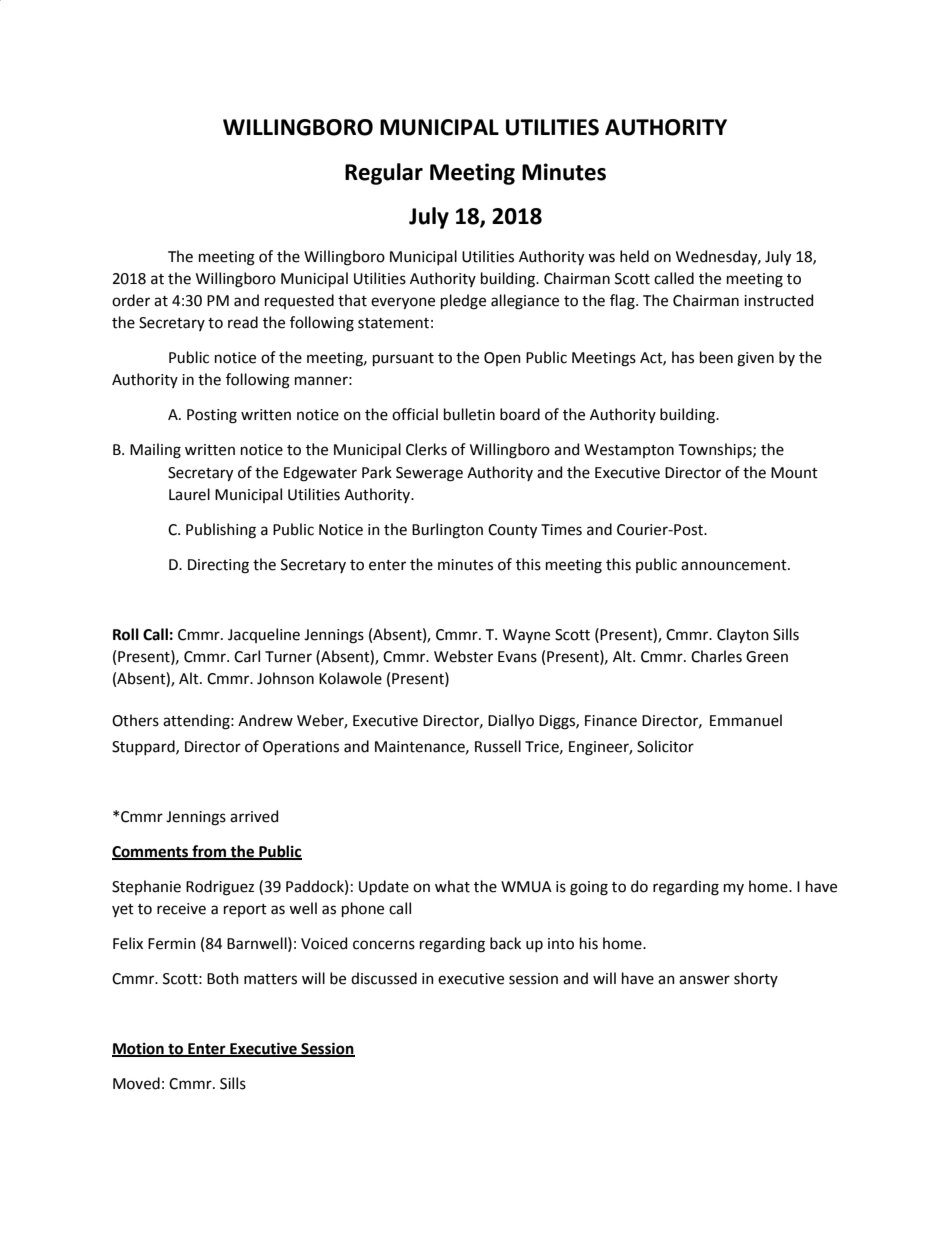 The width and height of the screenshot is (952, 1233). Describe the element at coordinates (131, 300) in the screenshot. I see `order` at that location.
